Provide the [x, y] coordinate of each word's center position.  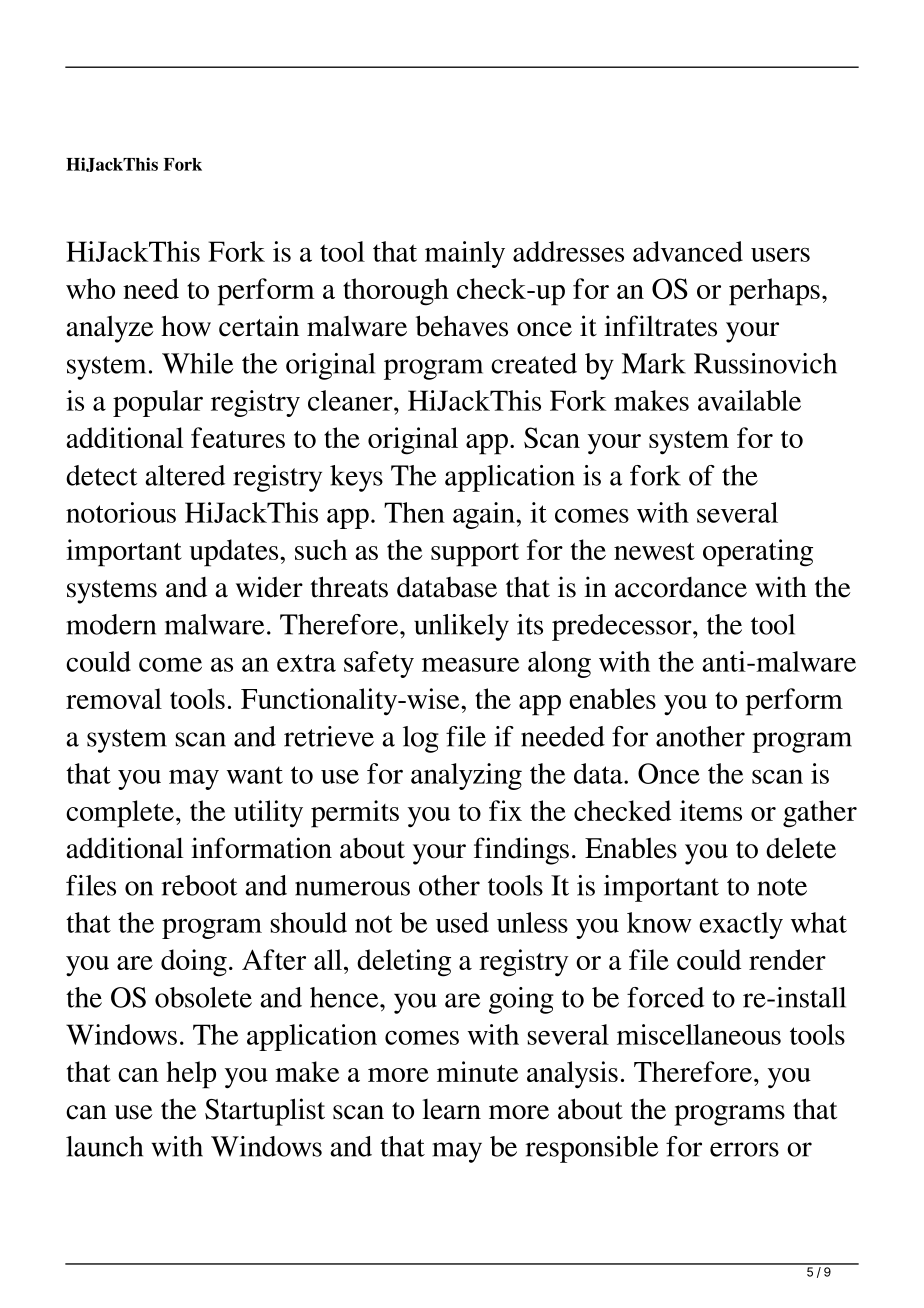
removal [114, 698]
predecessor [623, 627]
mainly [465, 254]
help [191, 1075]
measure [470, 664]
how [186, 326]
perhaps [774, 292]
